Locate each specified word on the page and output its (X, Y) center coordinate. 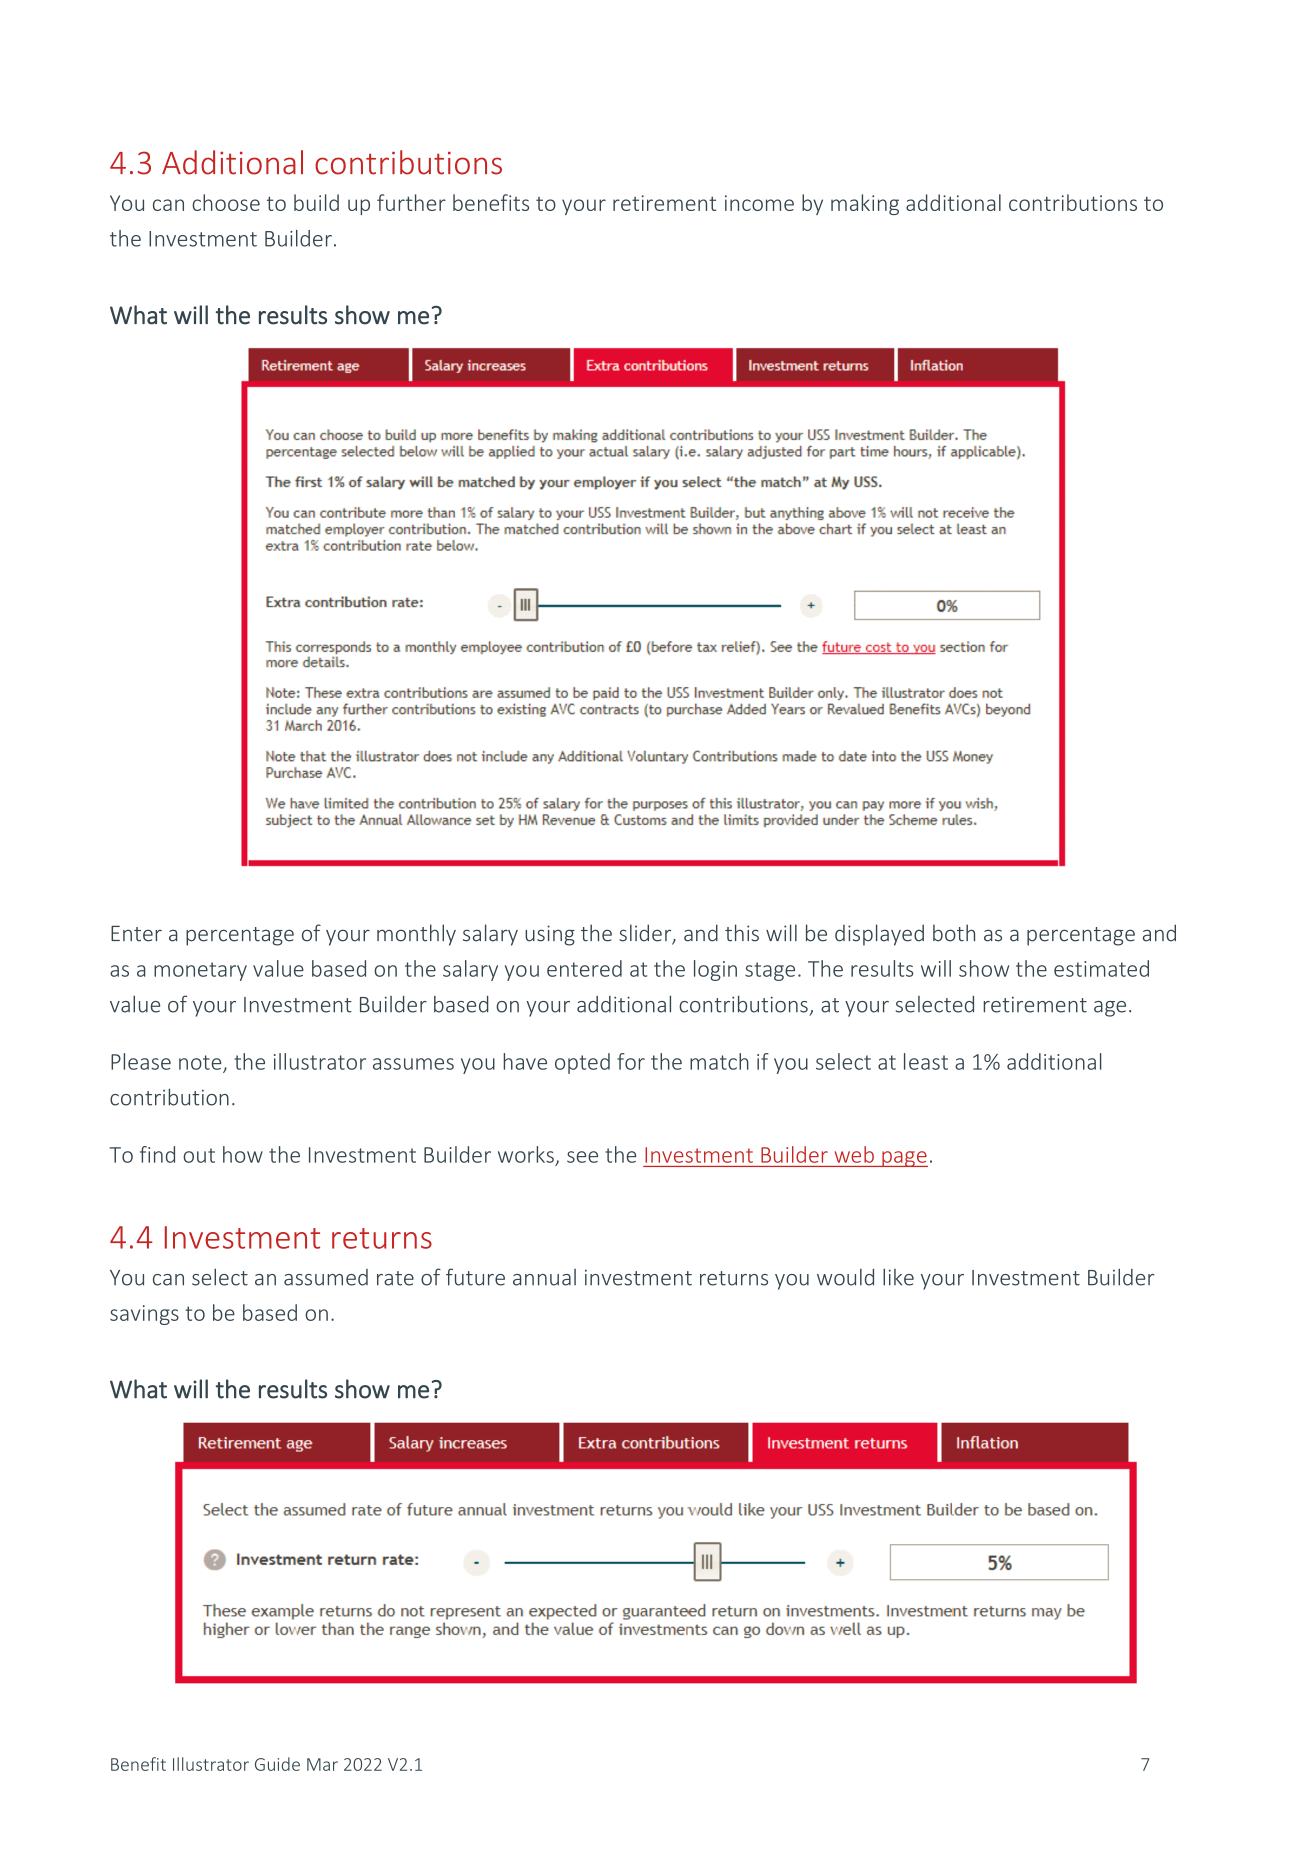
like (898, 1277)
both (954, 933)
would (845, 1277)
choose (226, 202)
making (865, 204)
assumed (326, 1277)
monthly (416, 935)
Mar (322, 1764)
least (926, 1061)
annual (544, 1277)
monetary (200, 971)
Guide (277, 1764)
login (715, 970)
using (550, 935)
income (759, 203)
